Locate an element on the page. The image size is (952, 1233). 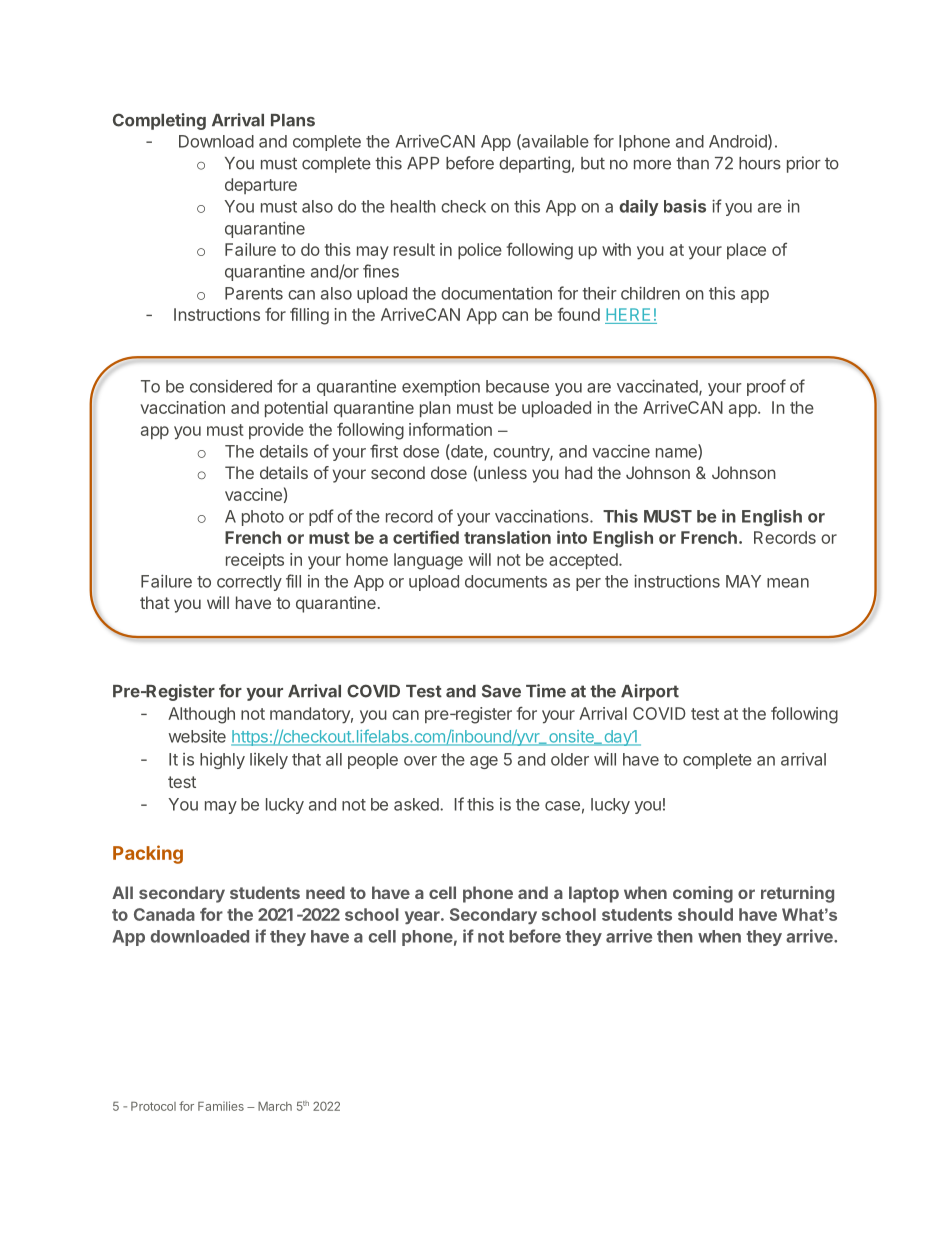
documents is located at coordinates (506, 581).
